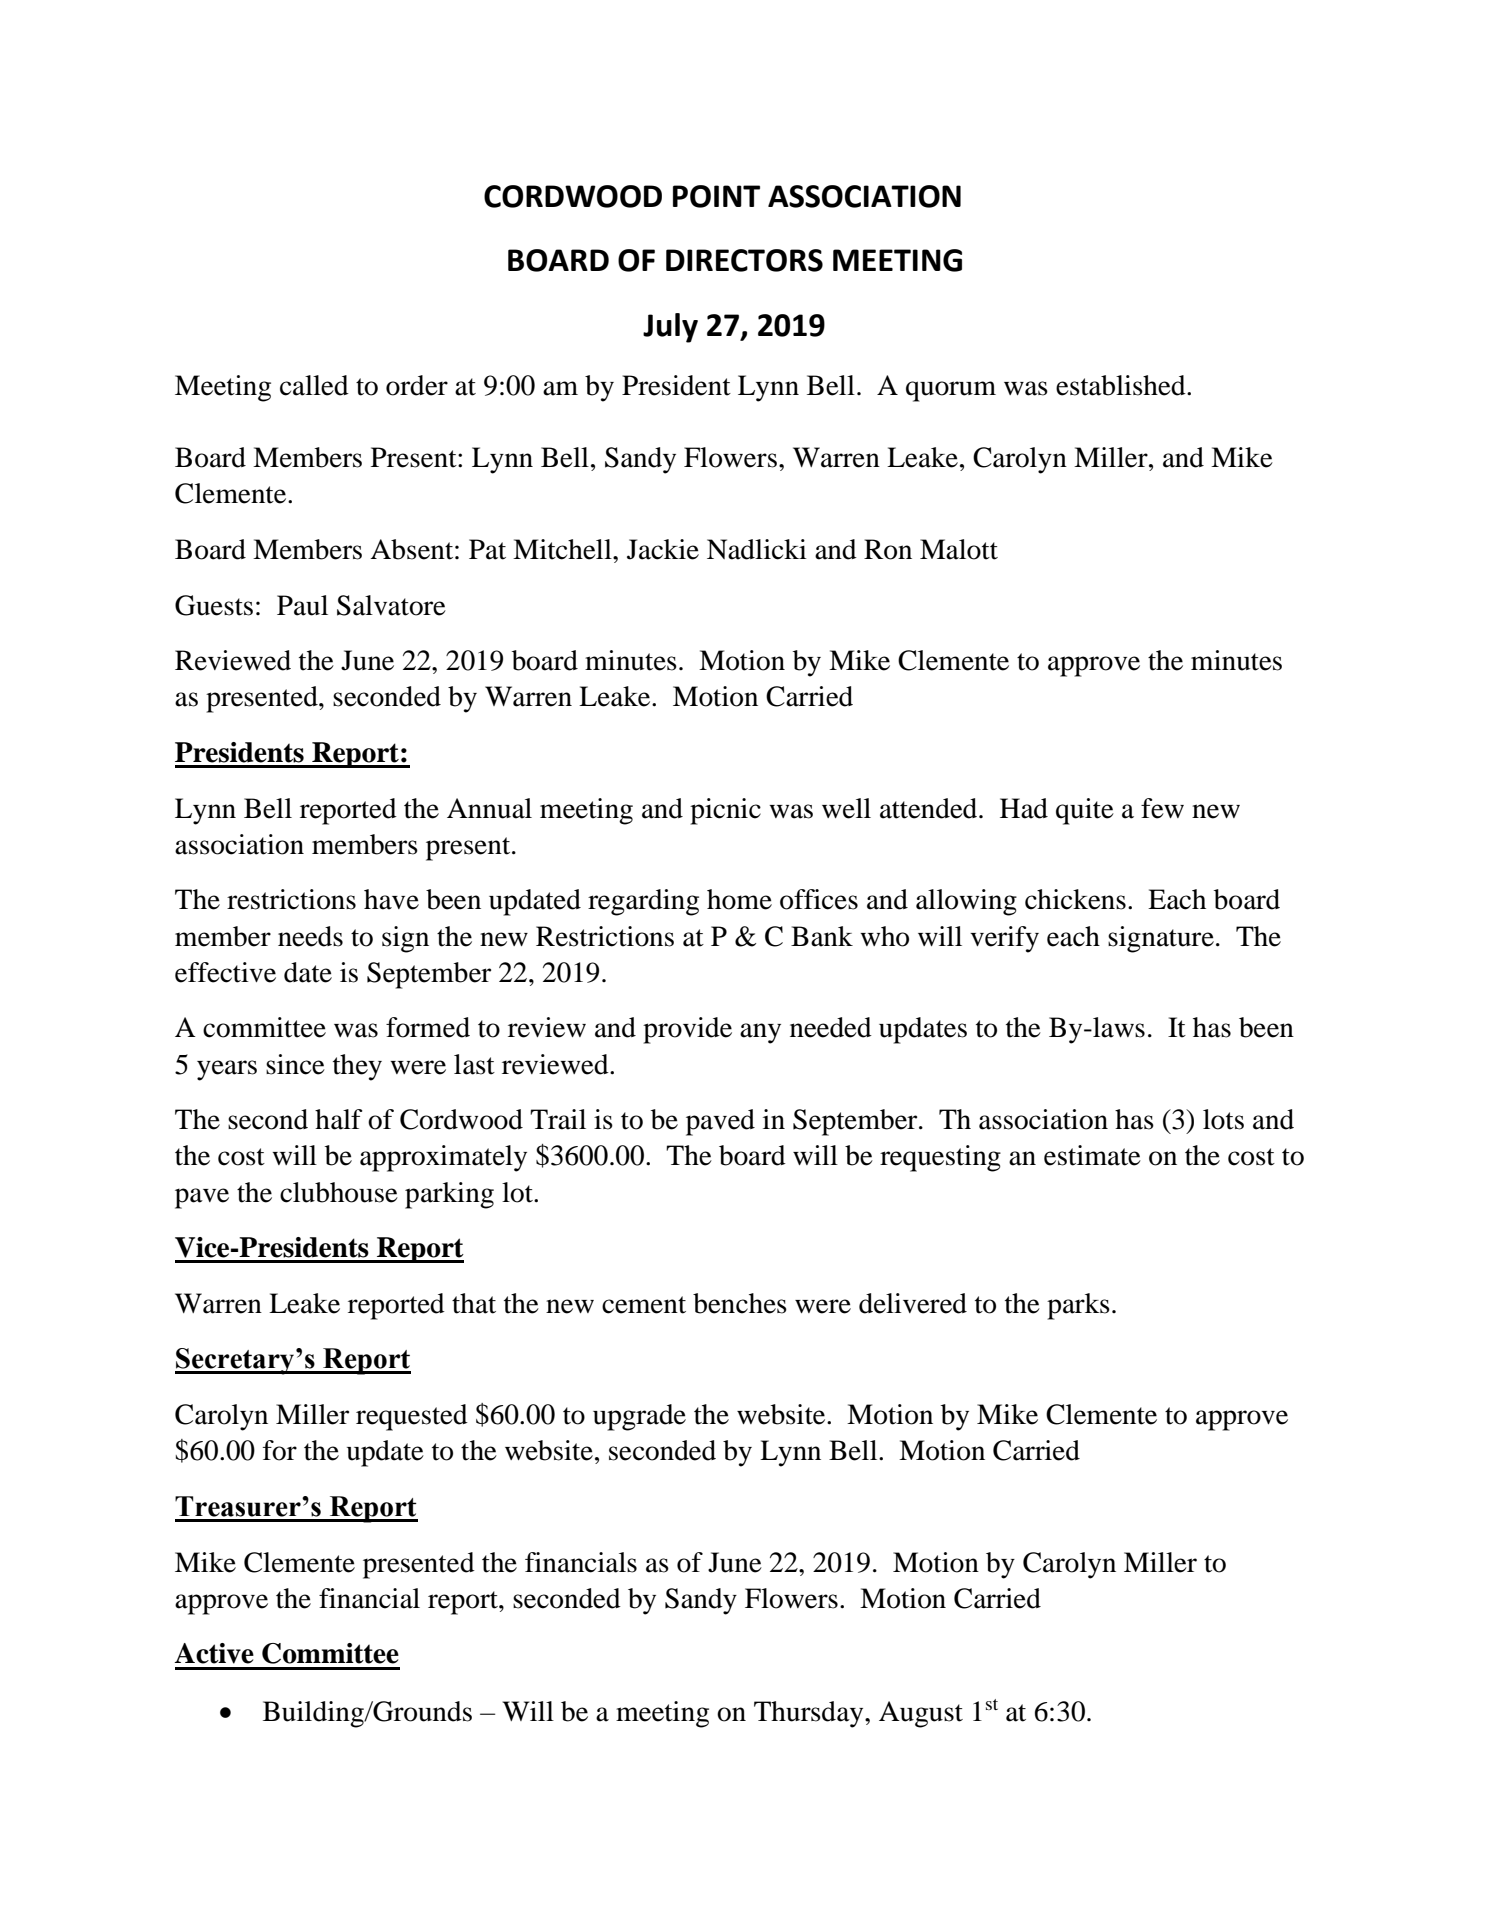  Describe the element at coordinates (888, 549) in the screenshot. I see `Ron` at that location.
